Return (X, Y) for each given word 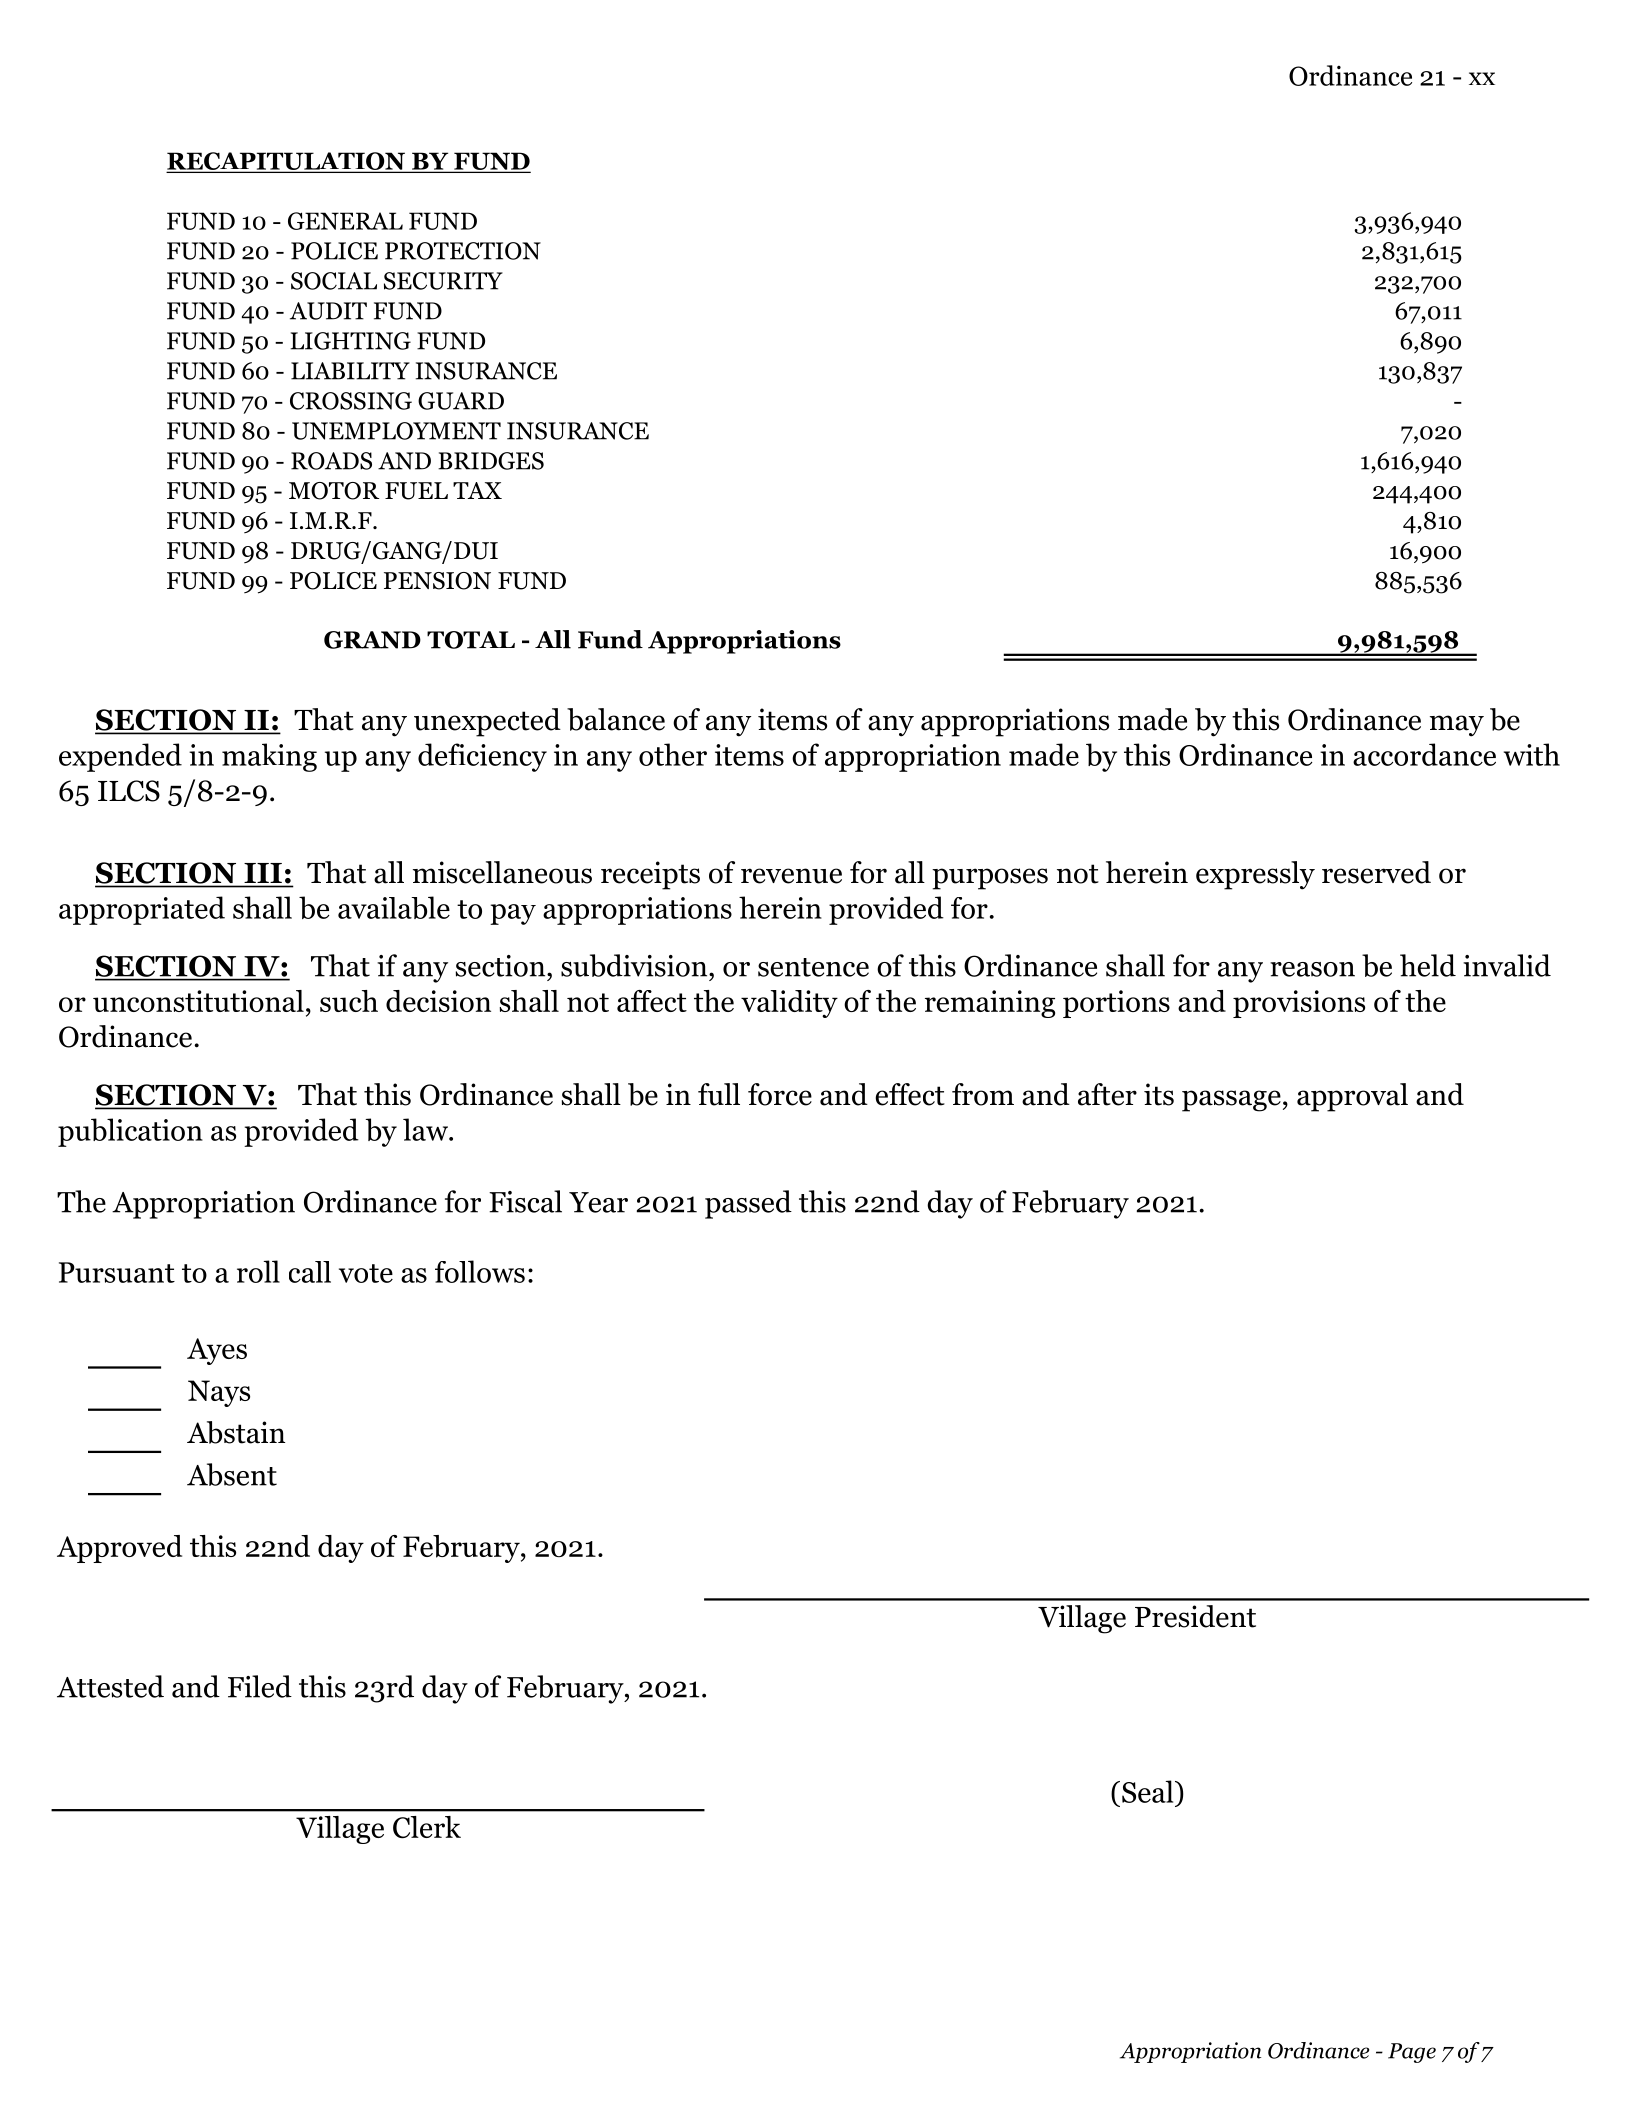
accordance (1424, 754)
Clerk (427, 1827)
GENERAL (345, 221)
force (780, 1094)
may (1457, 726)
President (1195, 1616)
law (426, 1129)
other (673, 754)
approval (1352, 1097)
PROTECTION (463, 251)
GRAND (372, 640)
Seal (1149, 1791)
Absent (232, 1474)
